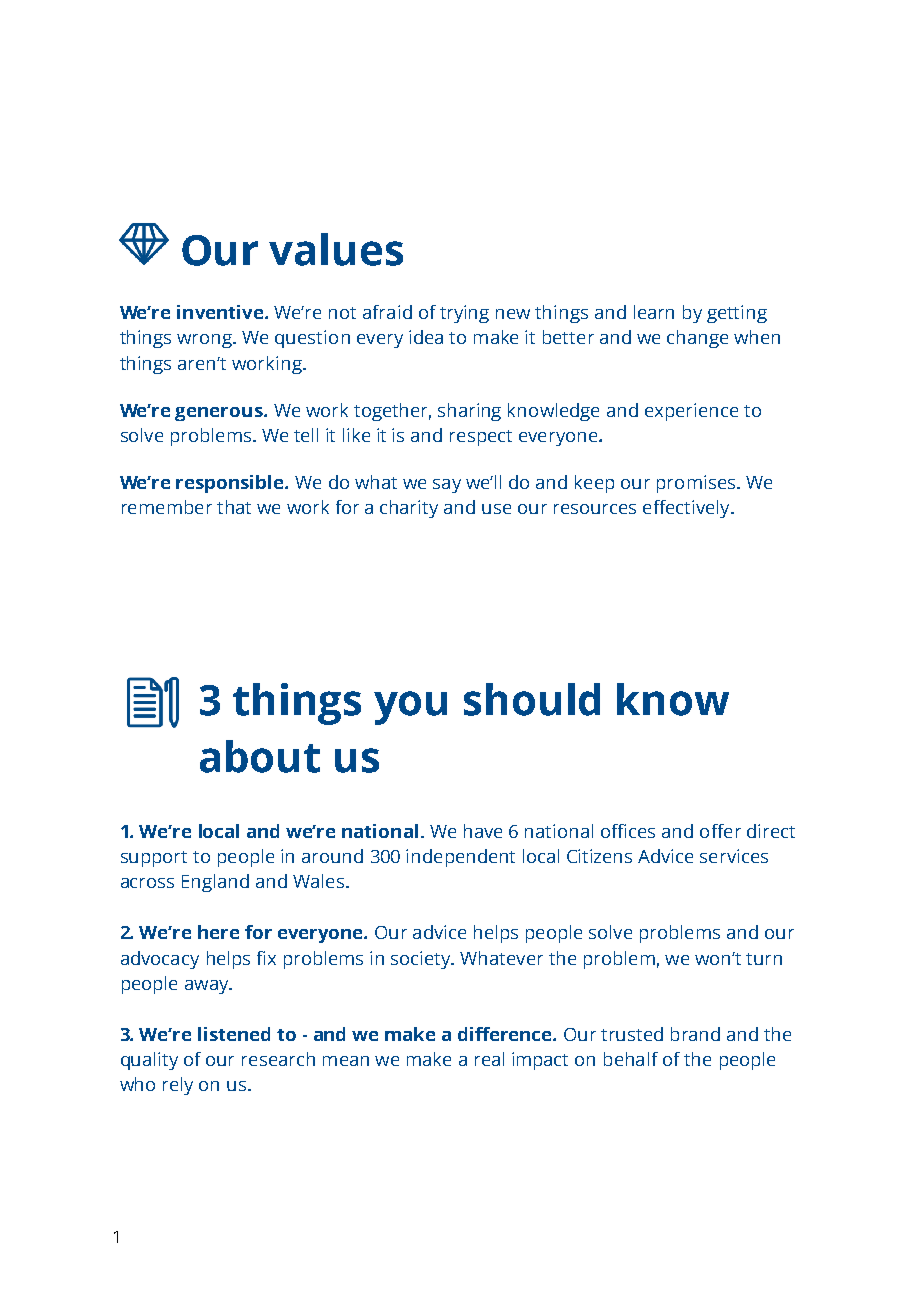 This document has height=1307, width=924. What do you see at coordinates (464, 314) in the document?
I see `trying` at bounding box center [464, 314].
